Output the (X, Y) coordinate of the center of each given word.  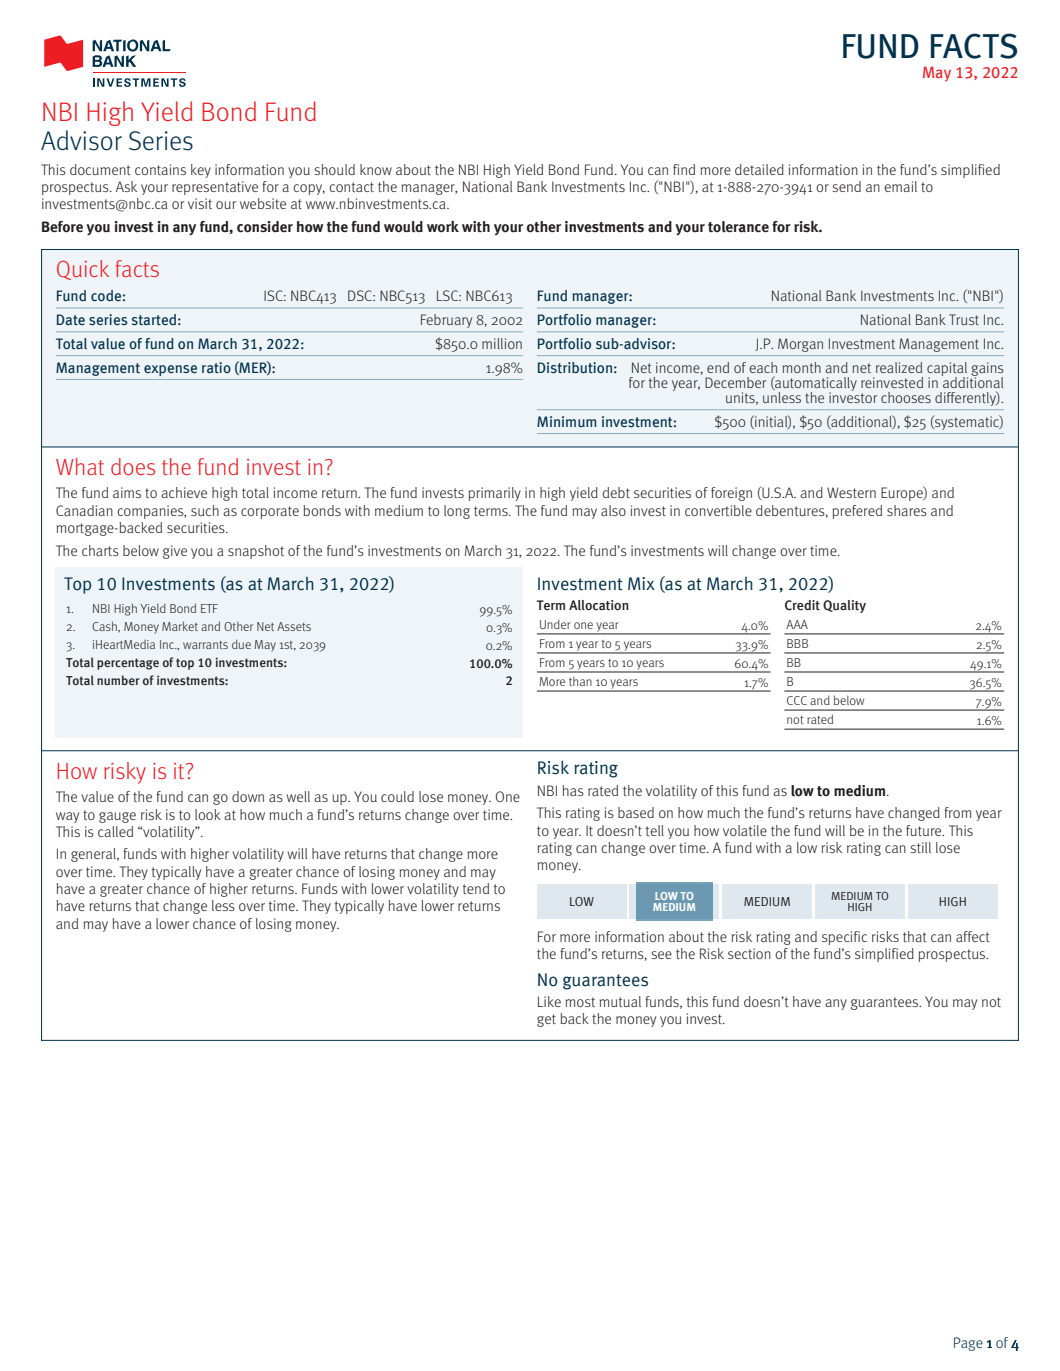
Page (968, 1344)
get (546, 1020)
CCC (797, 700)
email (900, 186)
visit (200, 203)
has (573, 790)
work (443, 227)
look (208, 814)
